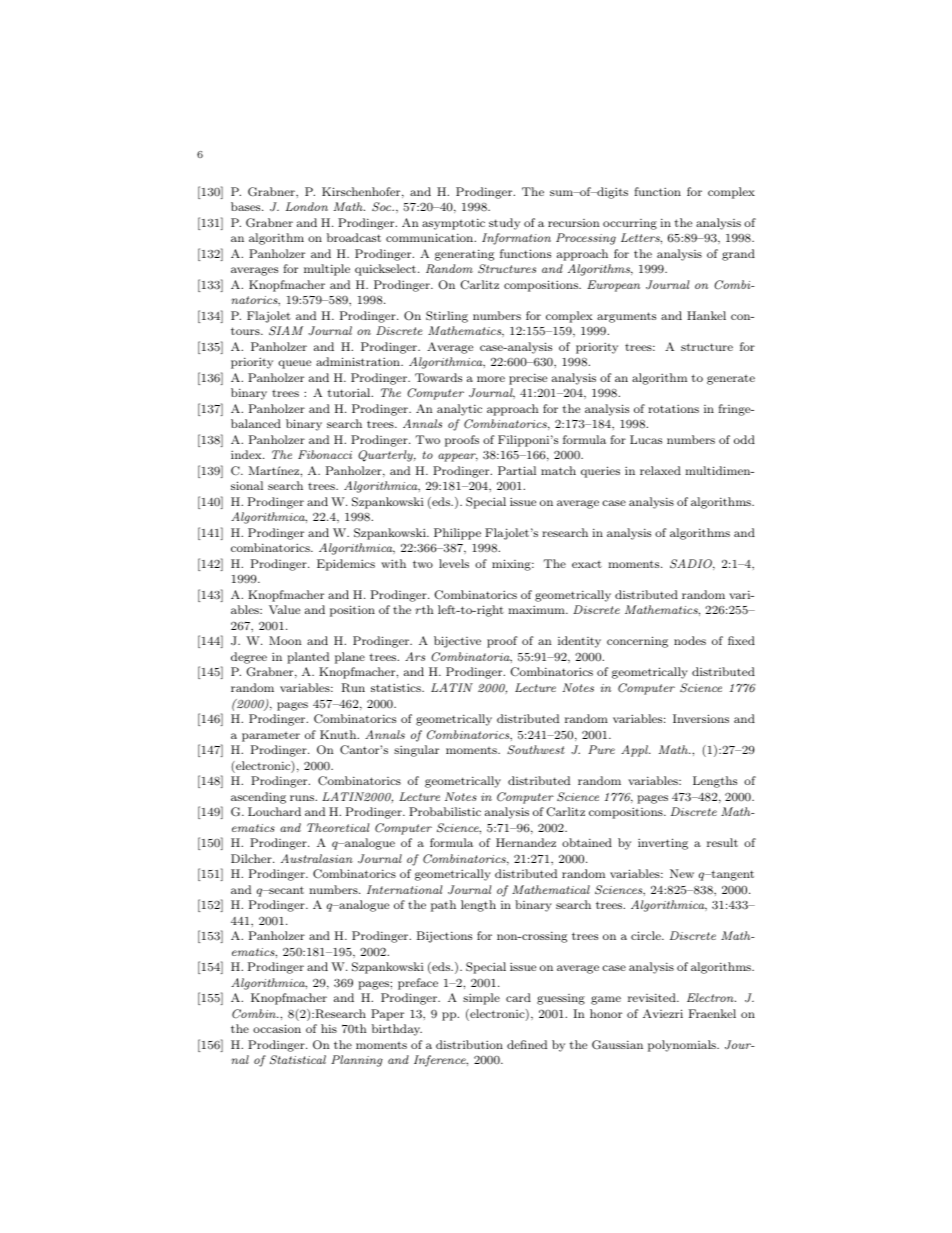  What do you see at coordinates (329, 1028) in the screenshot?
I see `his` at bounding box center [329, 1028].
